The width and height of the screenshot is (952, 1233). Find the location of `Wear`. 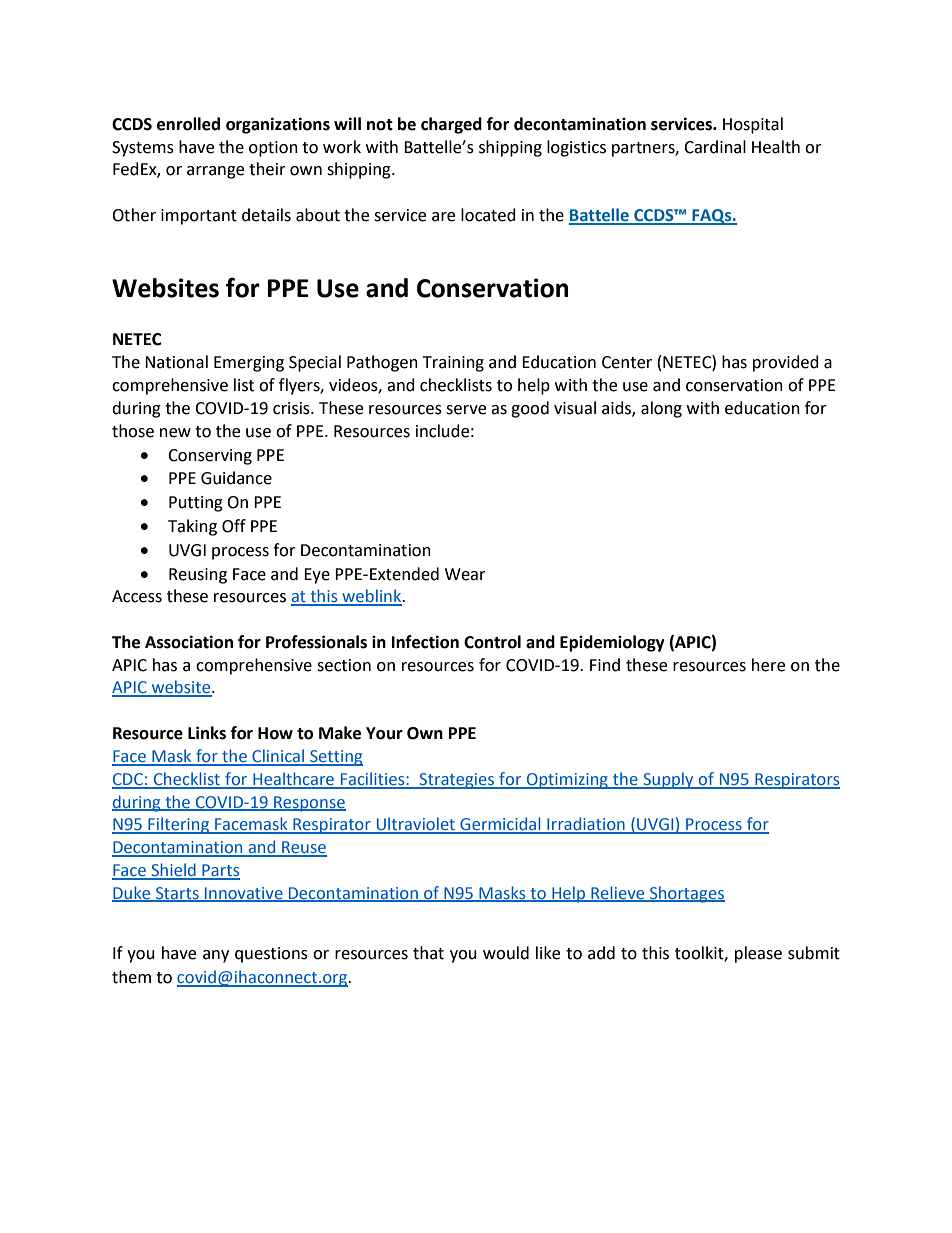

Wear is located at coordinates (465, 574).
